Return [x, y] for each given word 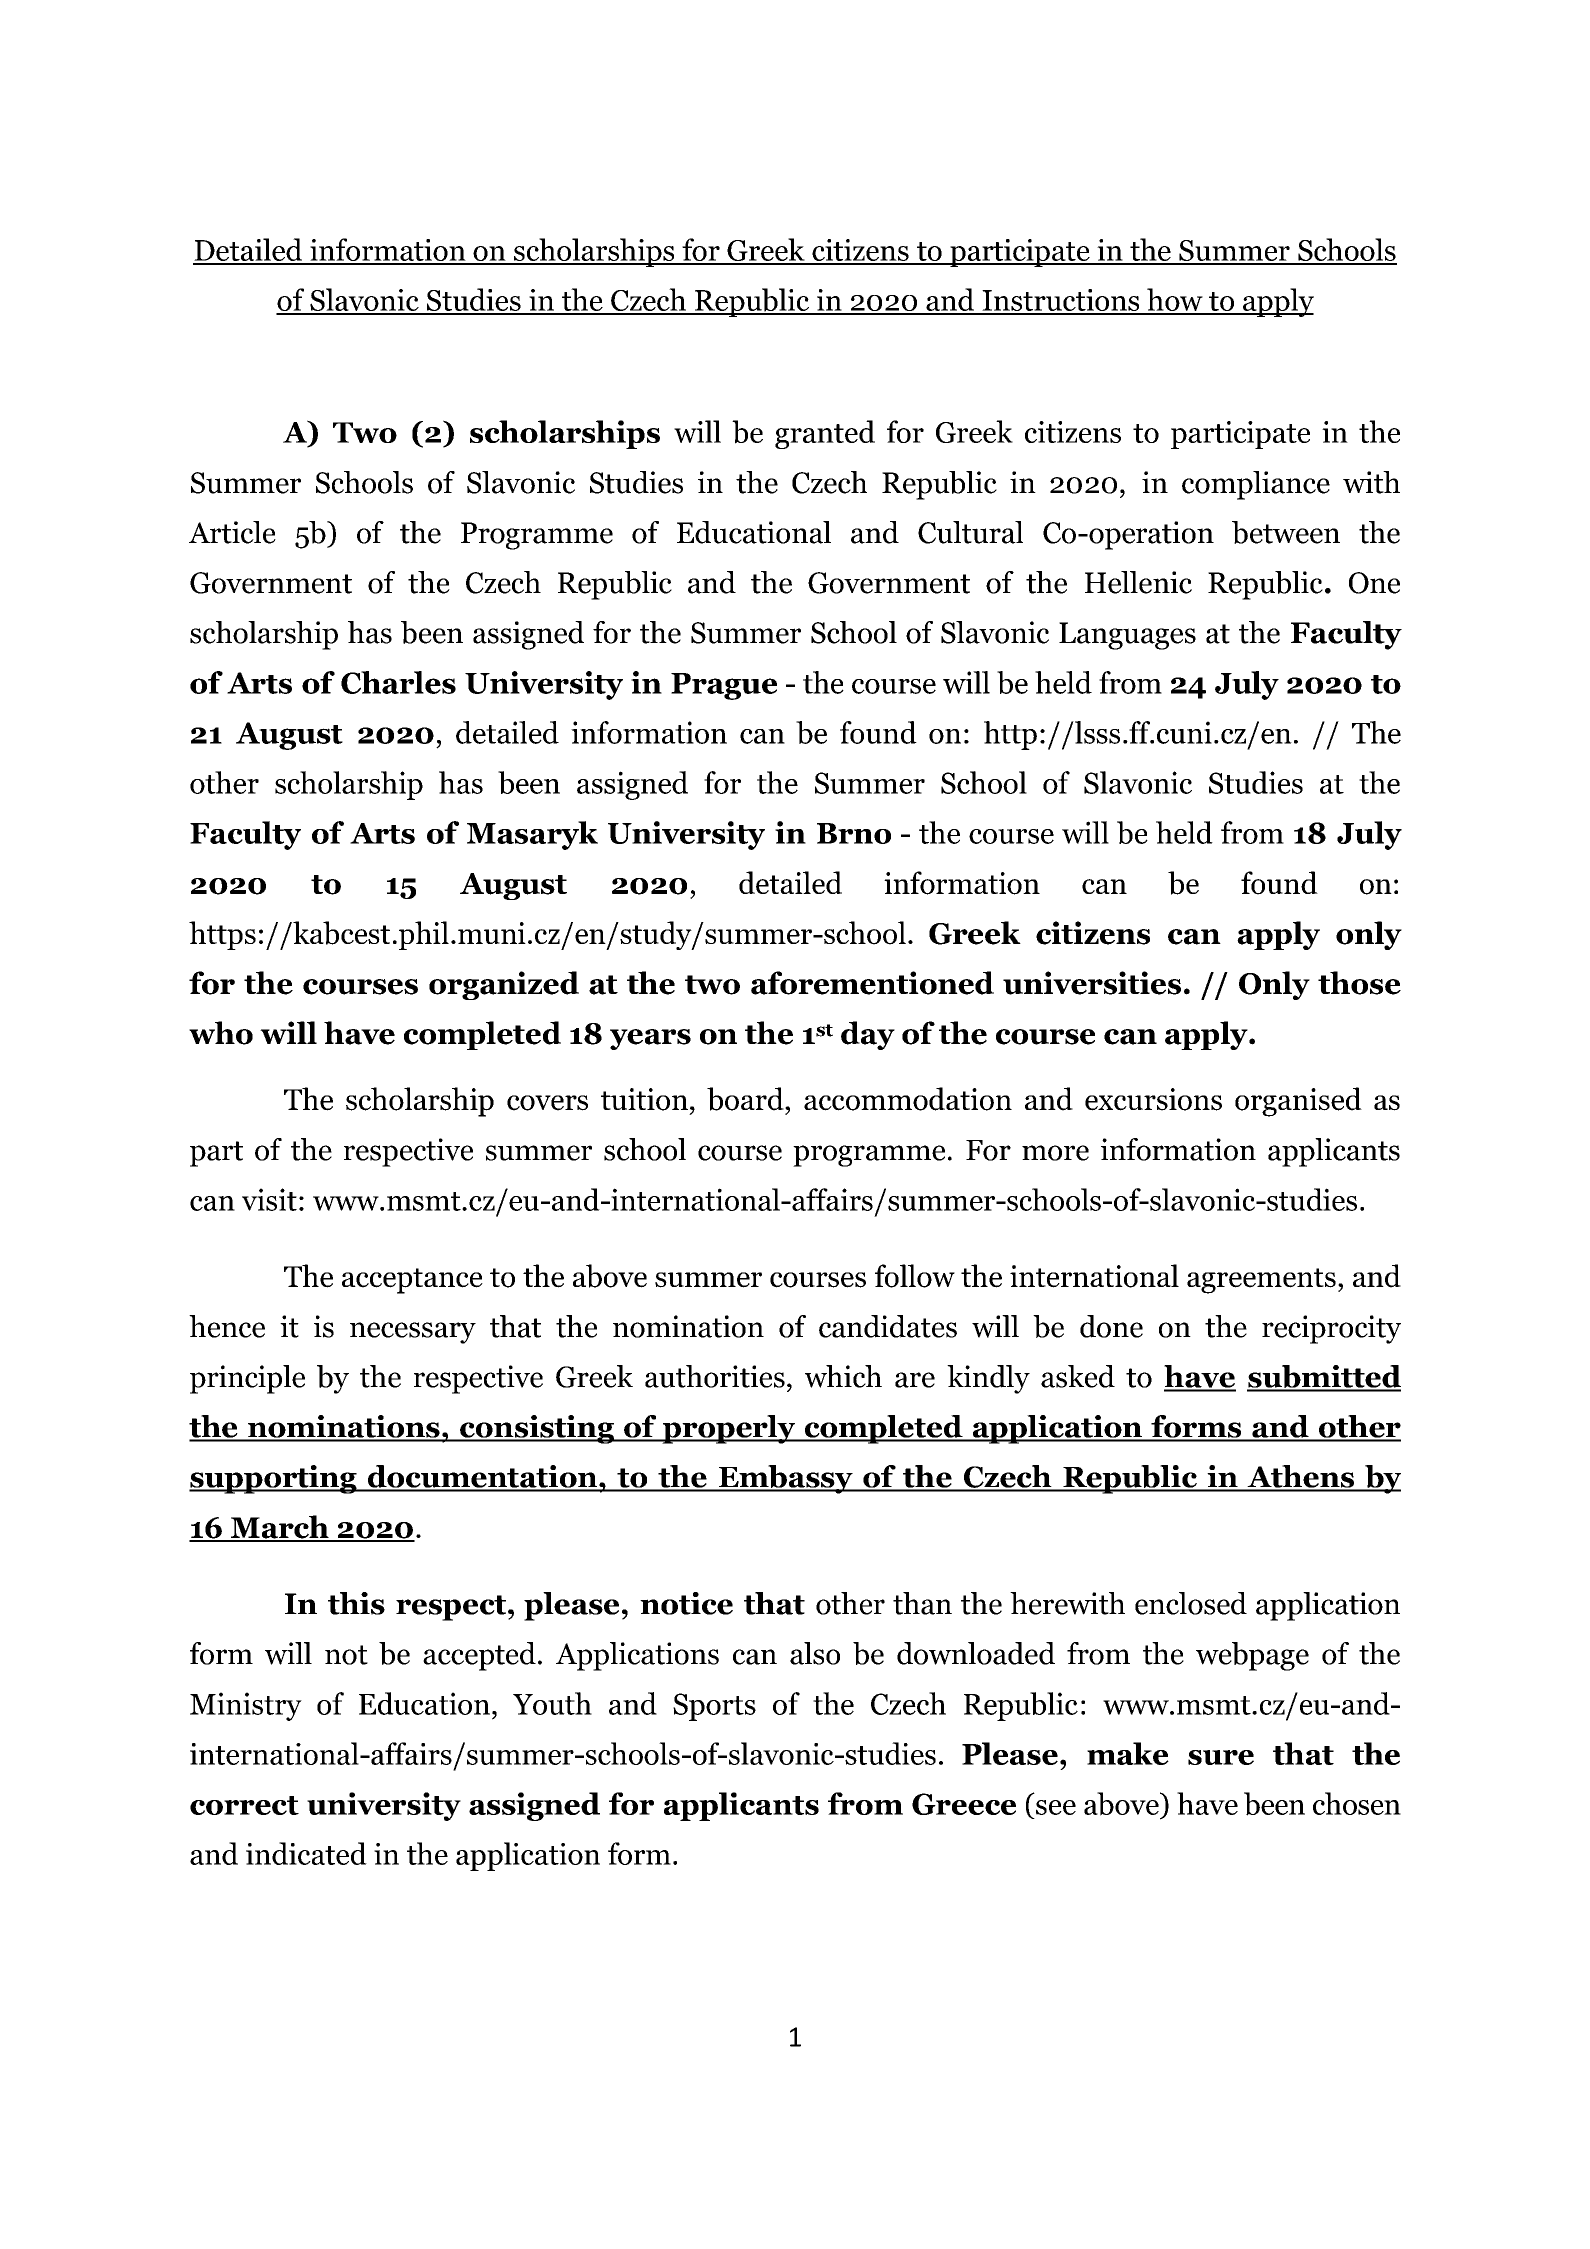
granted [825, 434]
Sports [714, 1707]
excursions [1153, 1099]
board [746, 1099]
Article [232, 532]
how [1175, 301]
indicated [306, 1853]
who [221, 1033]
